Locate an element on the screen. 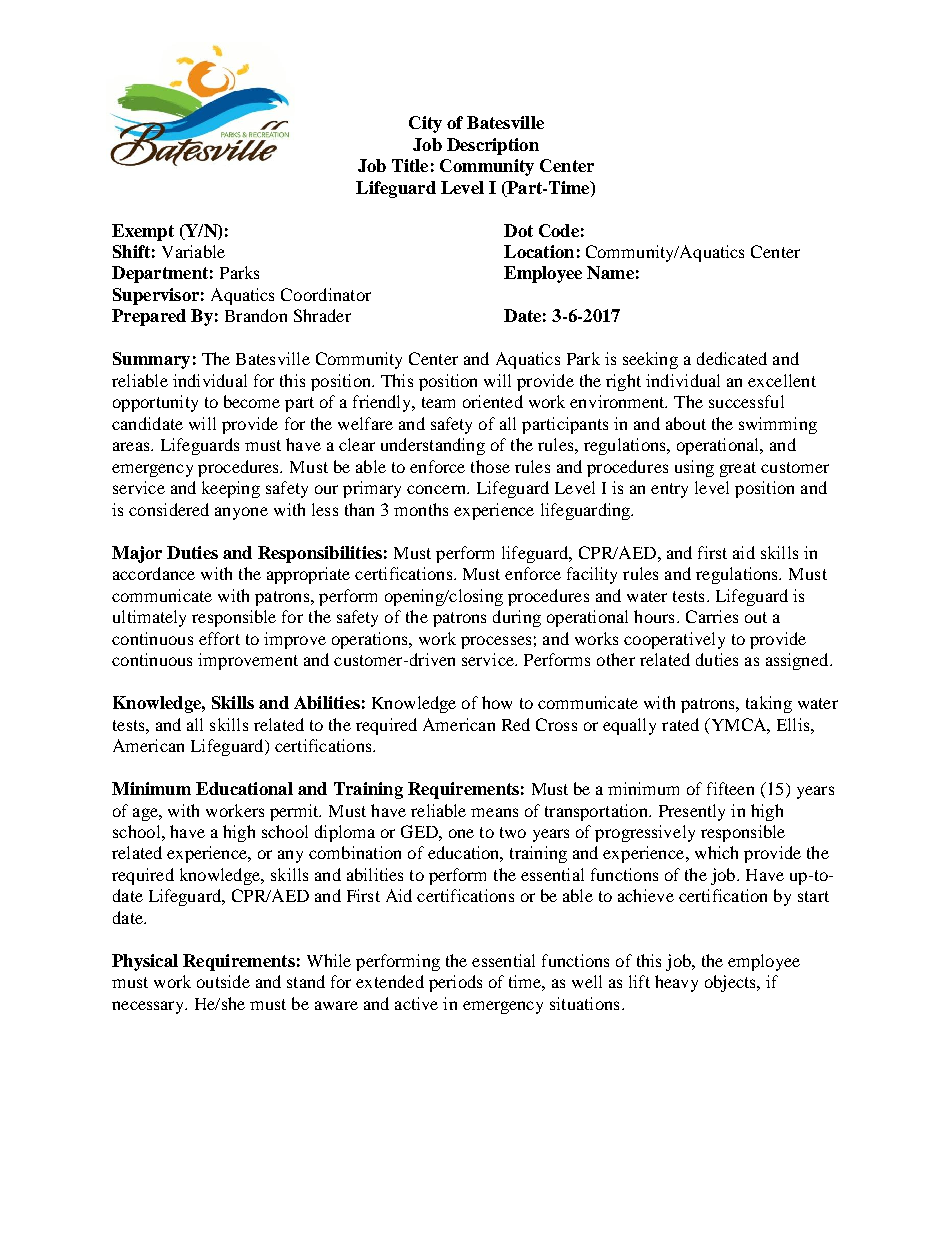 Image resolution: width=952 pixels, height=1233 pixels. successful is located at coordinates (746, 401).
